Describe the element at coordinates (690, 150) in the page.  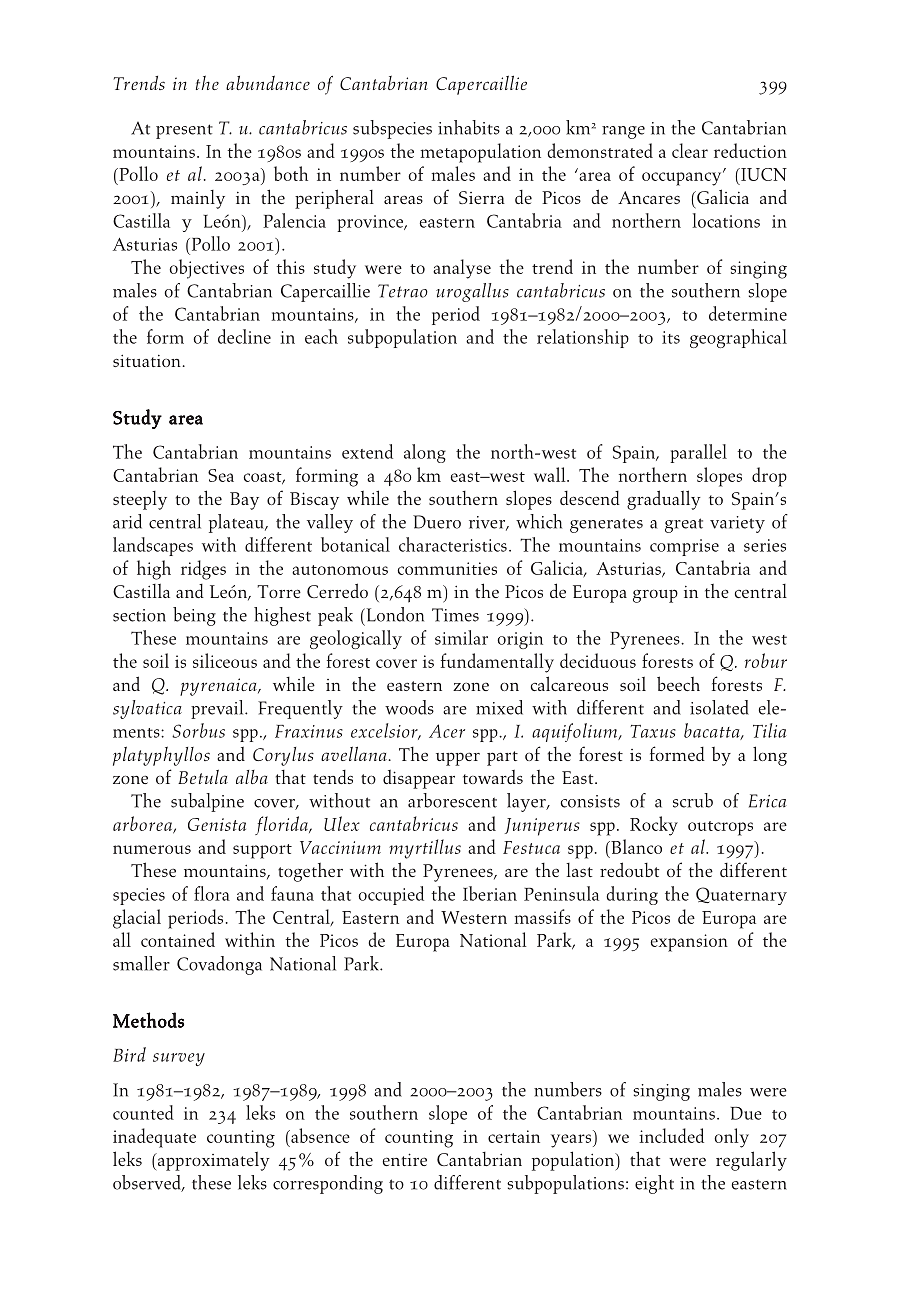
I see `clear` at that location.
